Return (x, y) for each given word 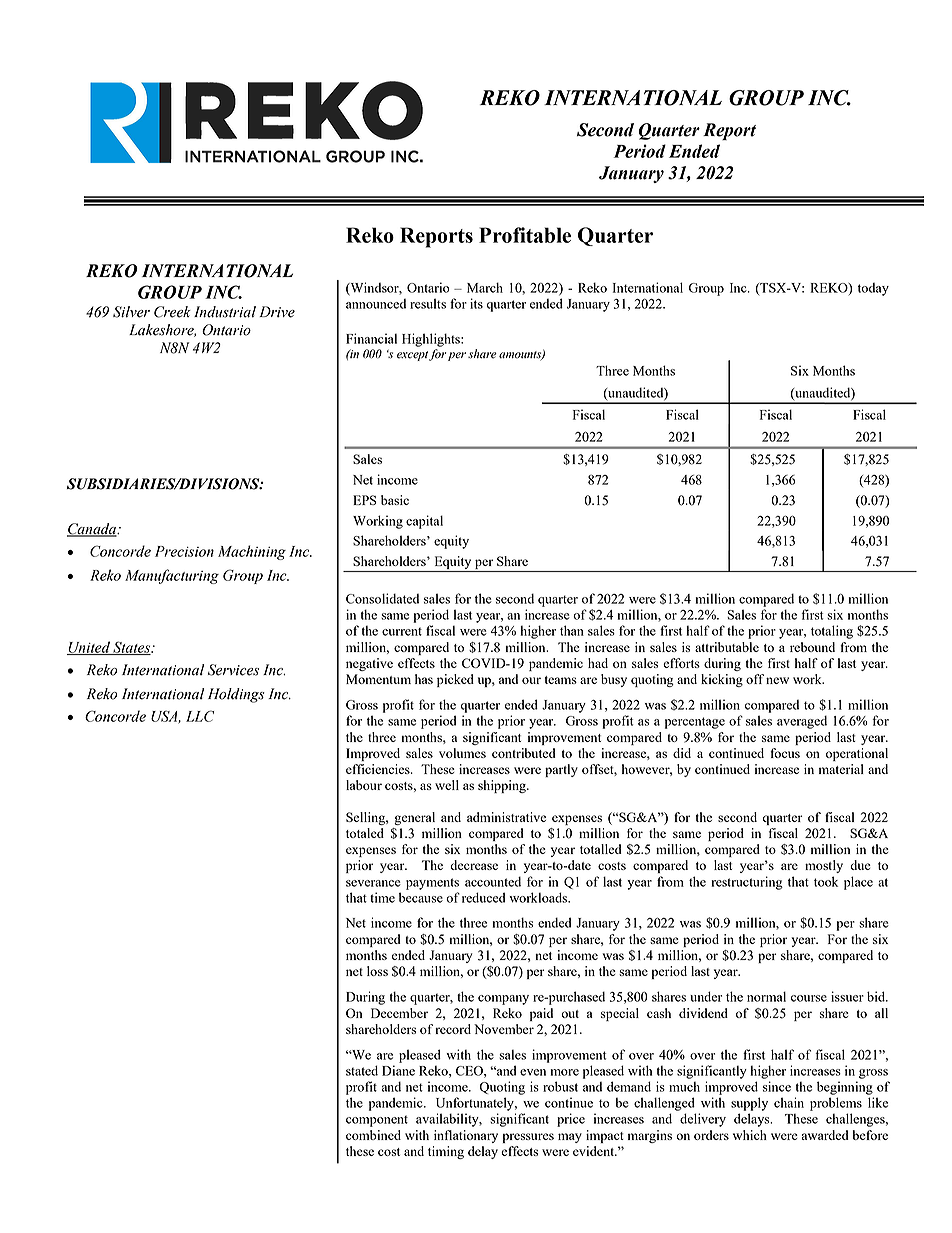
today (873, 289)
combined (373, 1135)
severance (373, 883)
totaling (832, 632)
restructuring (747, 883)
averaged (802, 722)
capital (424, 522)
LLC (200, 716)
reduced (484, 897)
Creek (172, 312)
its (476, 303)
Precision (184, 551)
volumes (462, 753)
